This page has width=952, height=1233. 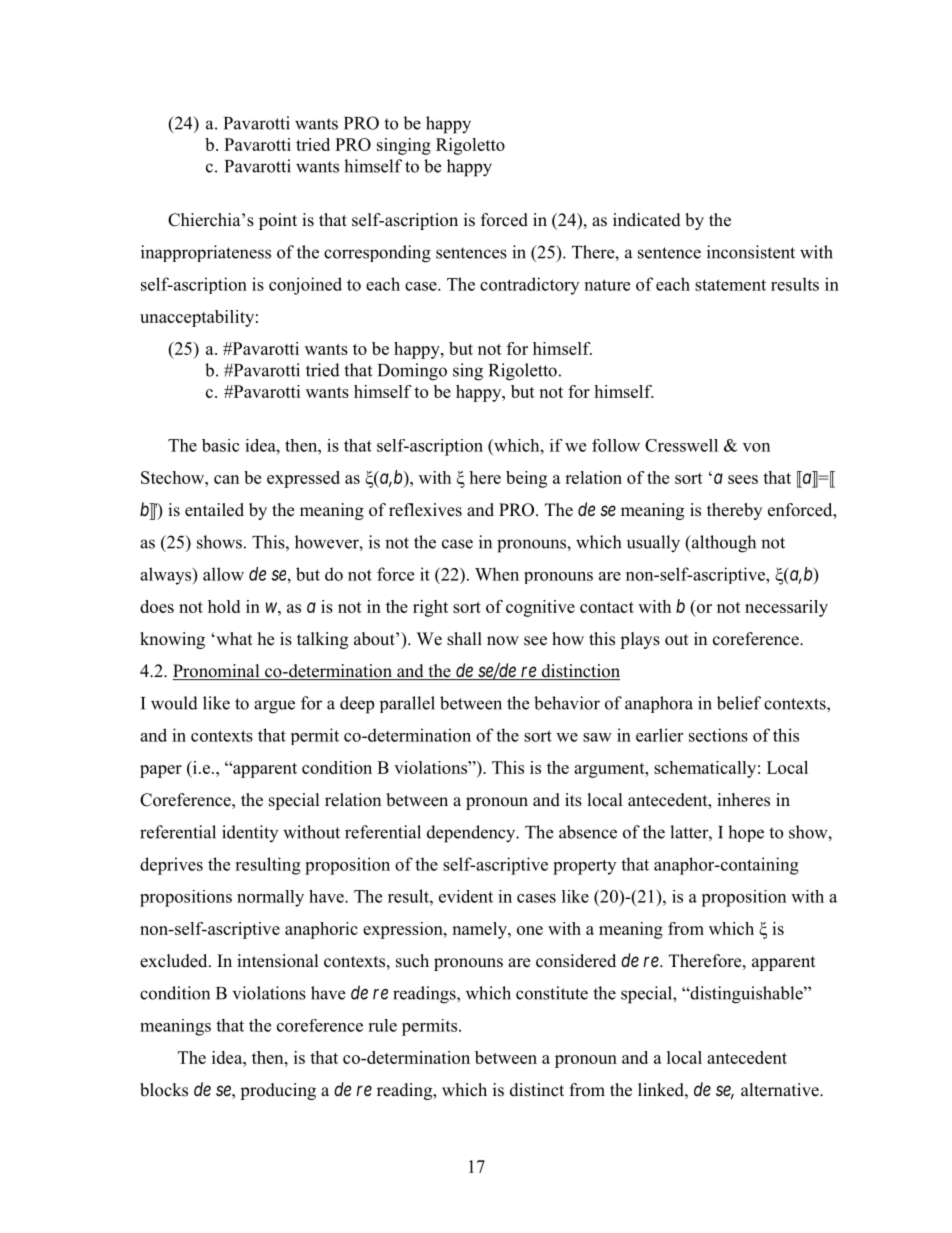 What do you see at coordinates (278, 221) in the page?
I see `point` at bounding box center [278, 221].
